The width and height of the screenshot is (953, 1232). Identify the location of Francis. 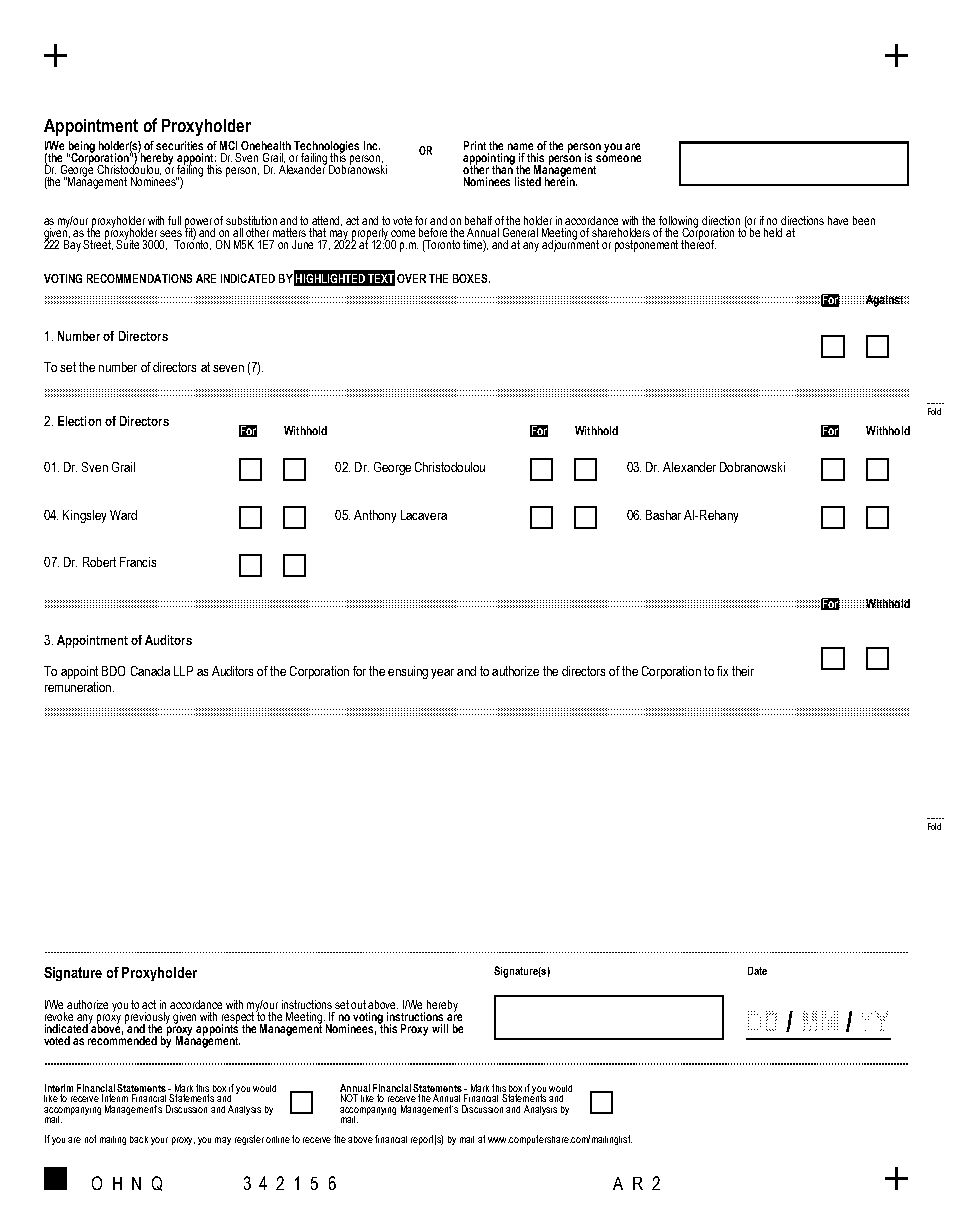
(138, 562).
